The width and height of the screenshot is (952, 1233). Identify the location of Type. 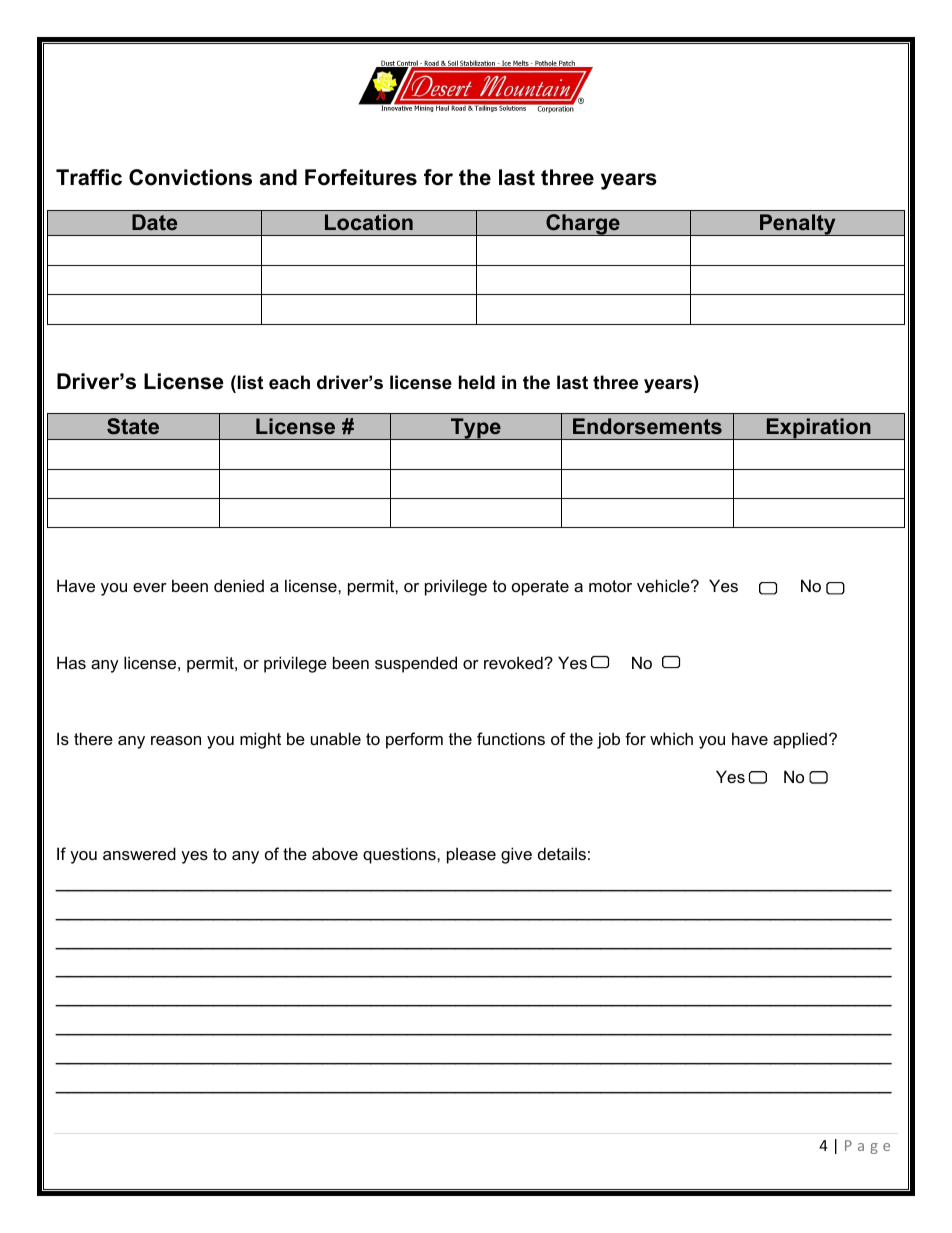
(476, 429).
